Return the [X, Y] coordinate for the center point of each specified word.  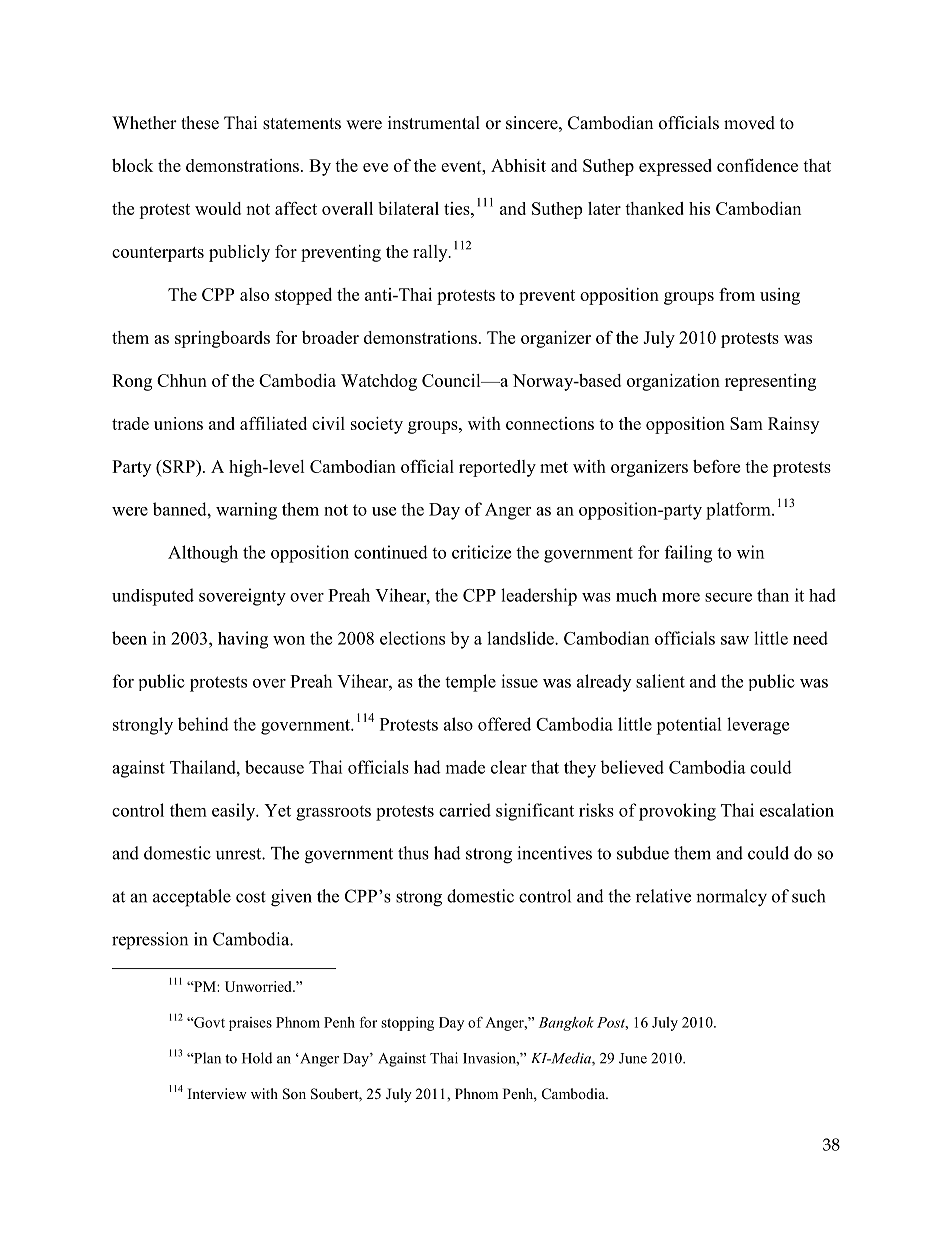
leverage [758, 726]
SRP [180, 466]
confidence [757, 165]
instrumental [434, 123]
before [716, 466]
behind [203, 724]
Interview [217, 1093]
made [465, 767]
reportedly [497, 468]
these [200, 123]
